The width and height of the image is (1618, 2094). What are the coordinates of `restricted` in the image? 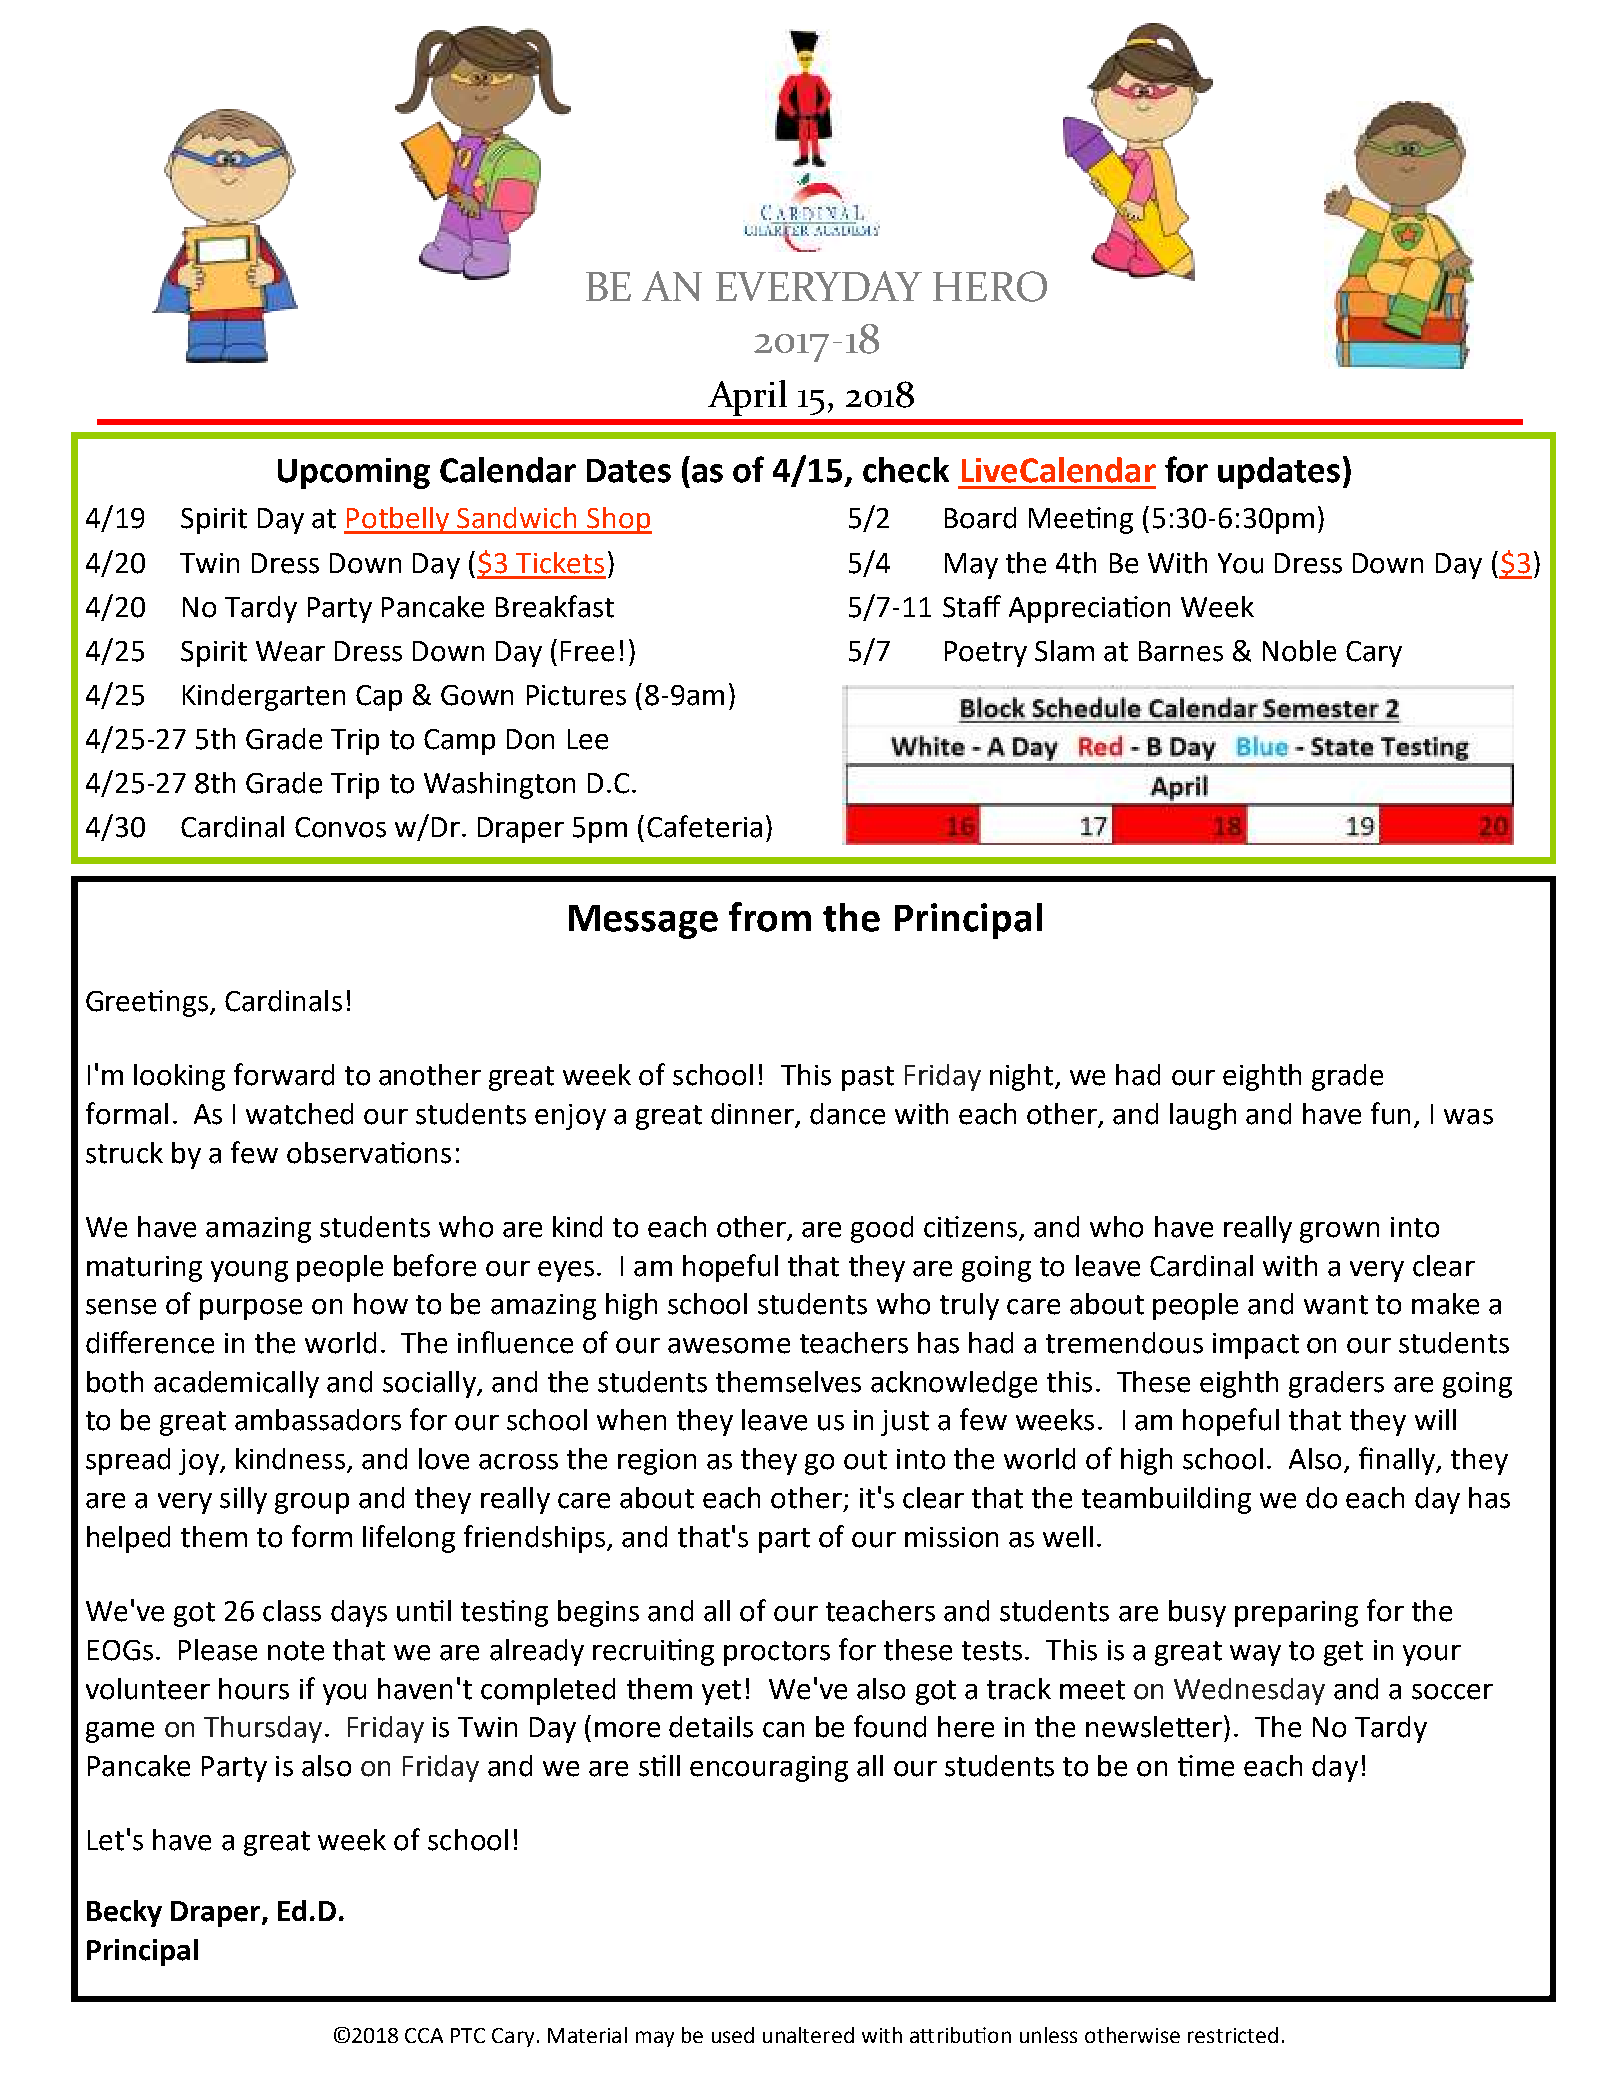 It's located at (1233, 2035).
